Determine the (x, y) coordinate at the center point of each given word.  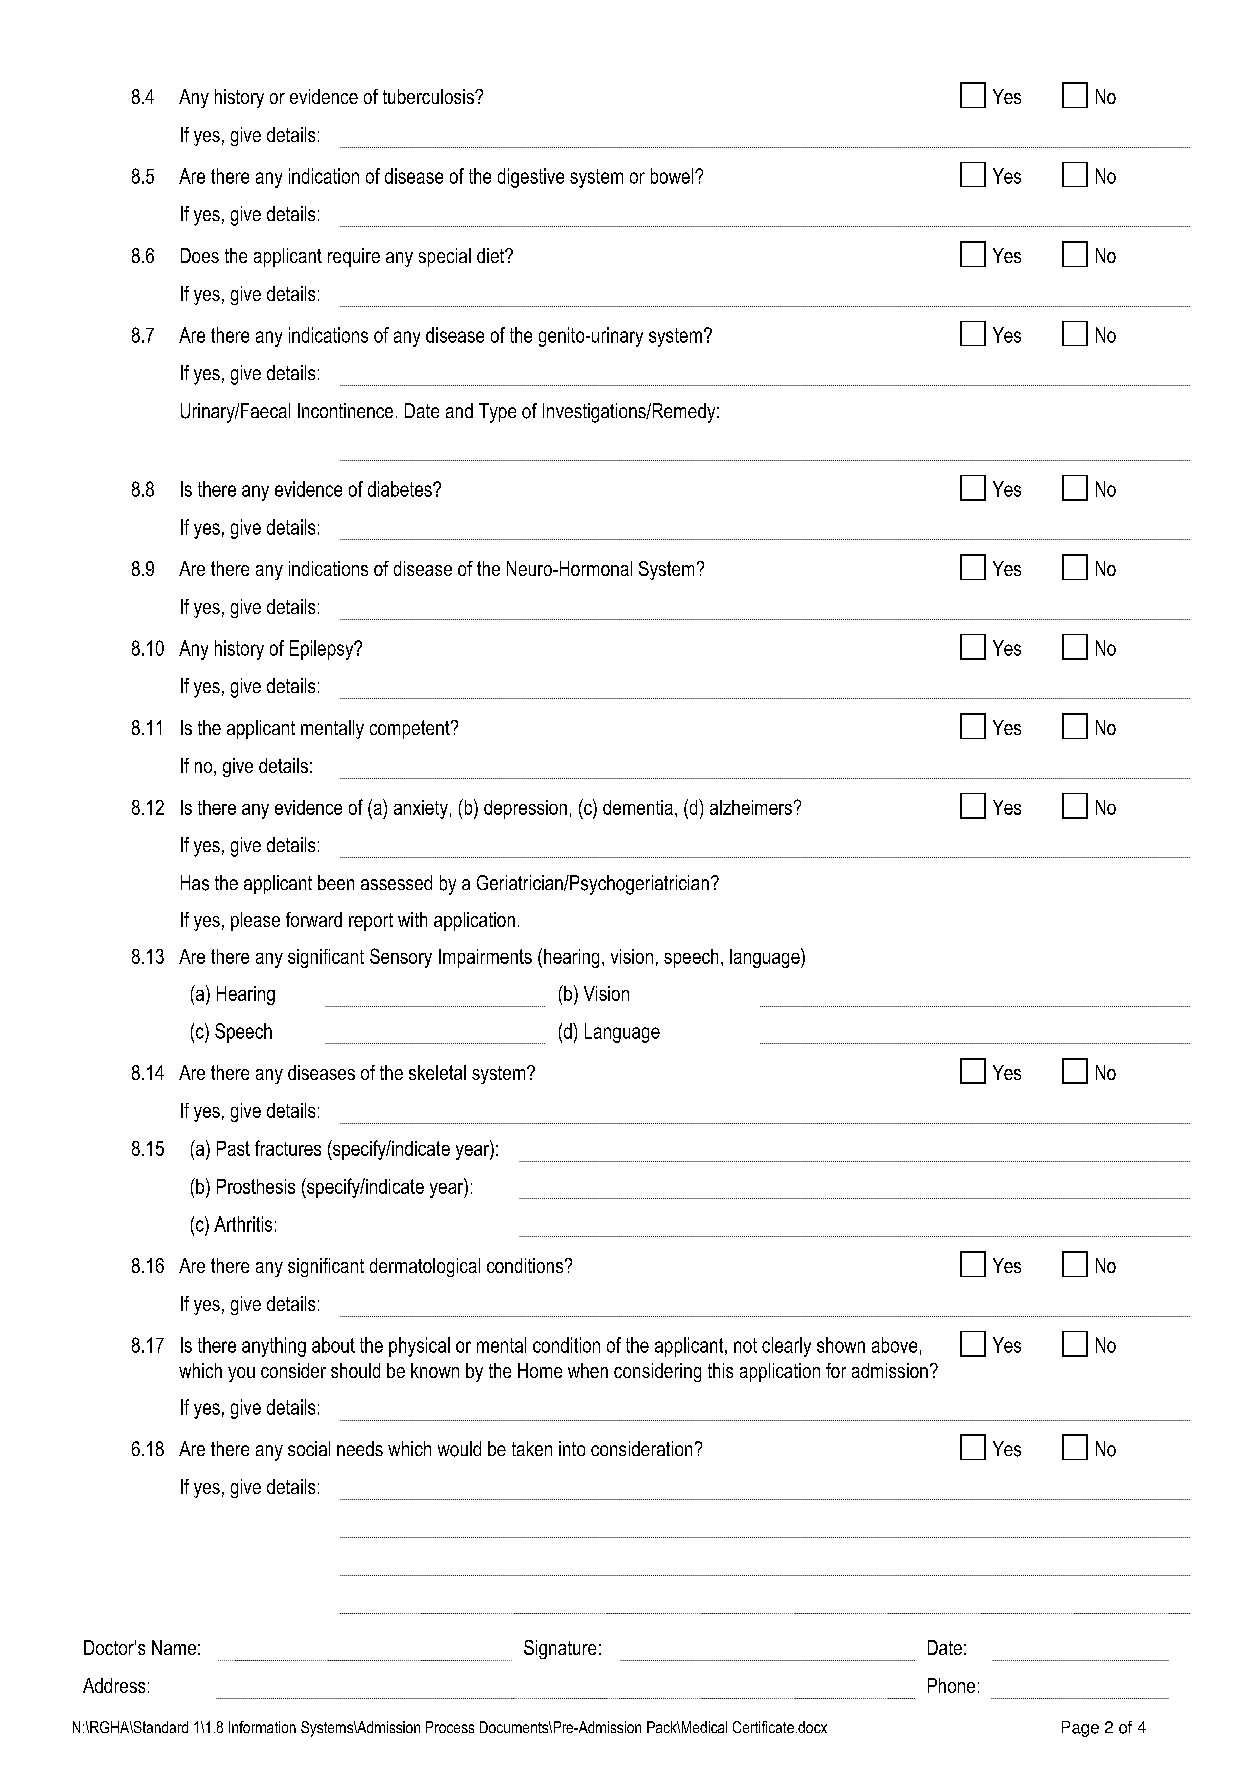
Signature (560, 1649)
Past (233, 1148)
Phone (951, 1685)
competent (411, 729)
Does (200, 255)
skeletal (437, 1072)
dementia (638, 807)
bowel (673, 176)
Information (262, 1727)
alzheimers (751, 807)
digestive (531, 178)
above (894, 1345)
